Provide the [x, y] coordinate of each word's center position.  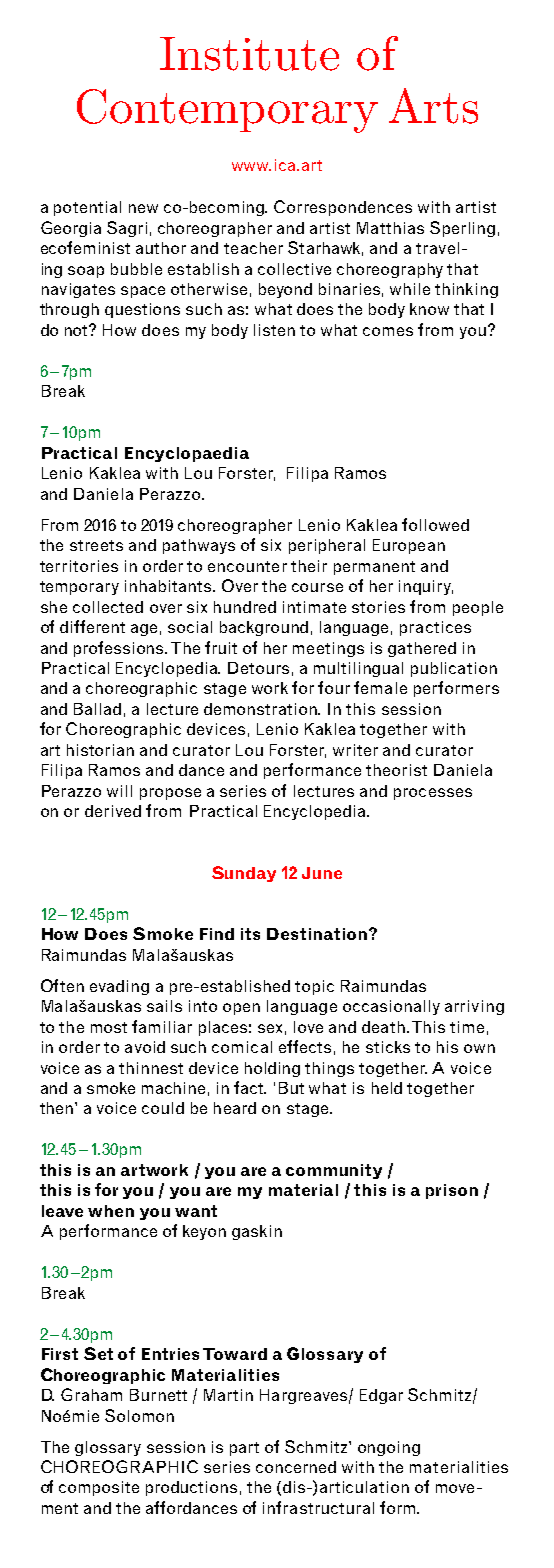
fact [250, 1087]
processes [433, 794]
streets [96, 545]
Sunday [244, 874]
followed [435, 524]
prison [452, 1191]
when [111, 1211]
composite [99, 1488]
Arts [433, 106]
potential [87, 208]
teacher [253, 248]
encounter [247, 566]
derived [113, 811]
